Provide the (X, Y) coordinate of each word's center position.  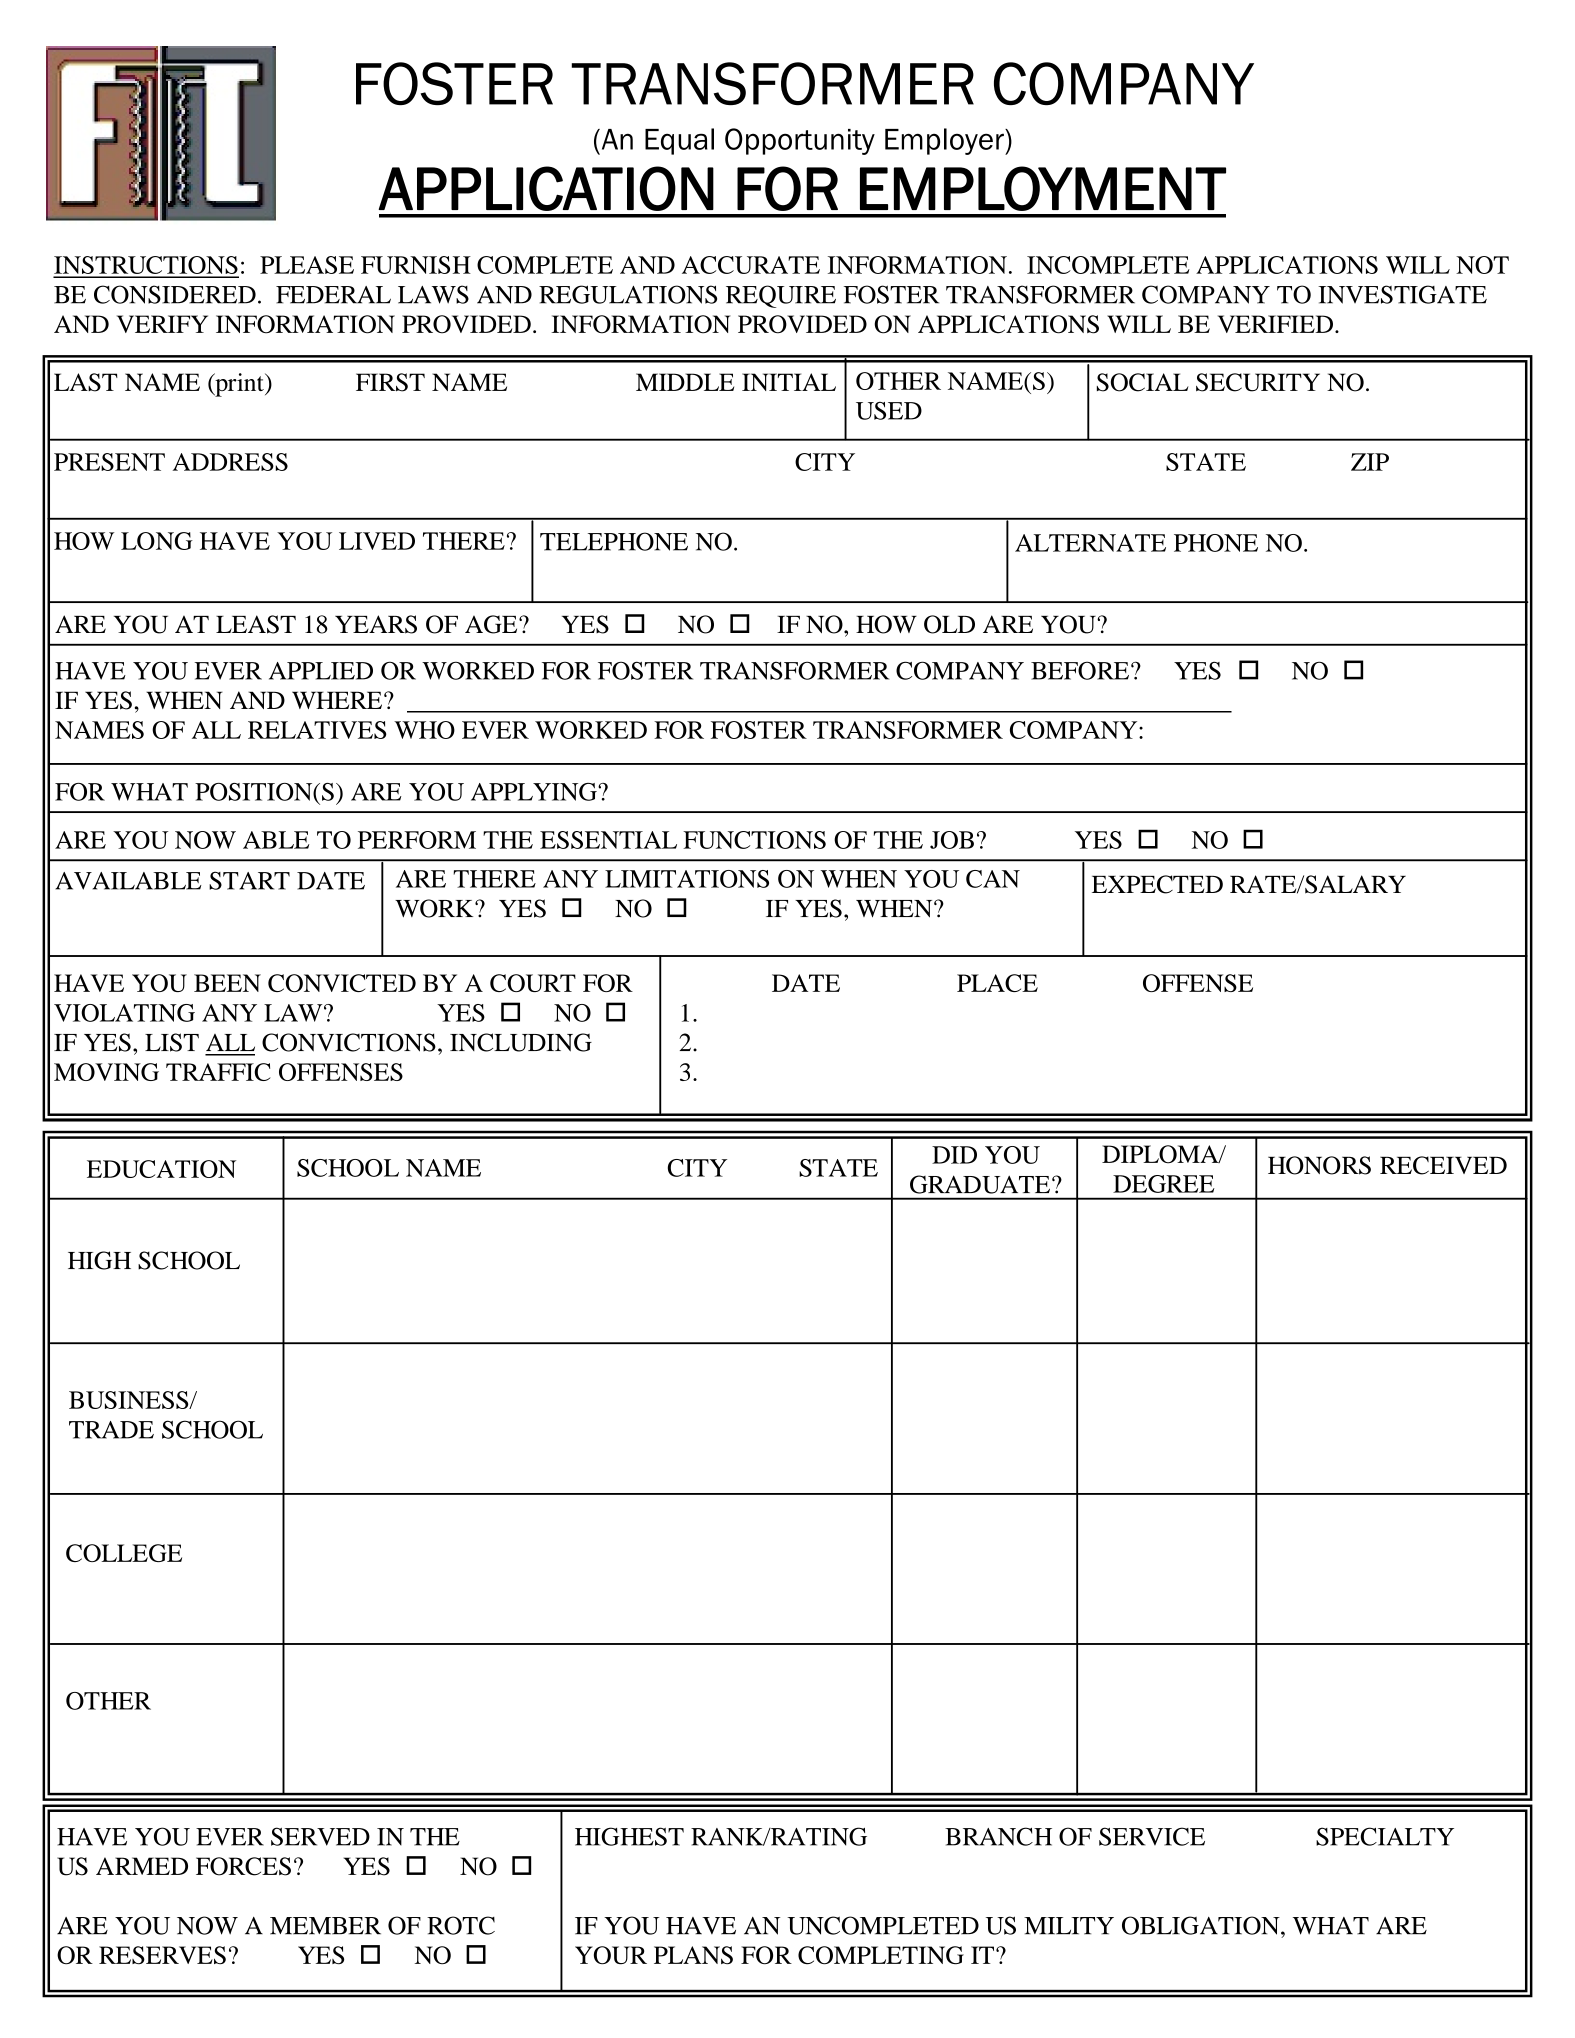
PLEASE (307, 265)
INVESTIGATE (1402, 294)
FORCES (243, 1866)
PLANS (693, 1955)
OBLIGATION (1202, 1925)
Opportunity (800, 141)
